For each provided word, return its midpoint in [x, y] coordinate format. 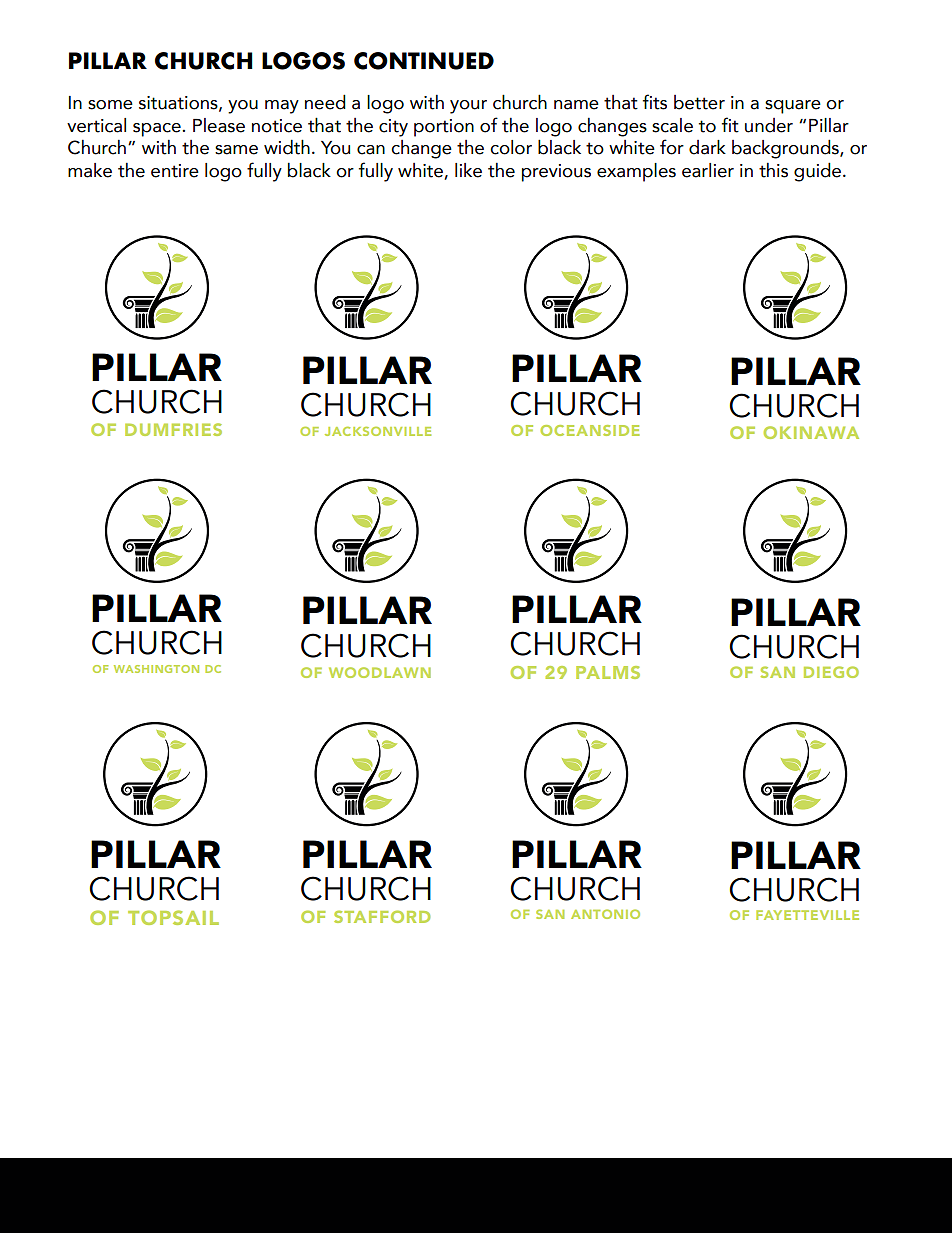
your [468, 107]
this [773, 170]
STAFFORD [382, 916]
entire [175, 171]
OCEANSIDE [590, 430]
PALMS [608, 672]
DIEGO [831, 672]
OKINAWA [811, 432]
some [110, 105]
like [468, 170]
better [699, 102]
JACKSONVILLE [378, 431]
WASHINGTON [156, 669]
